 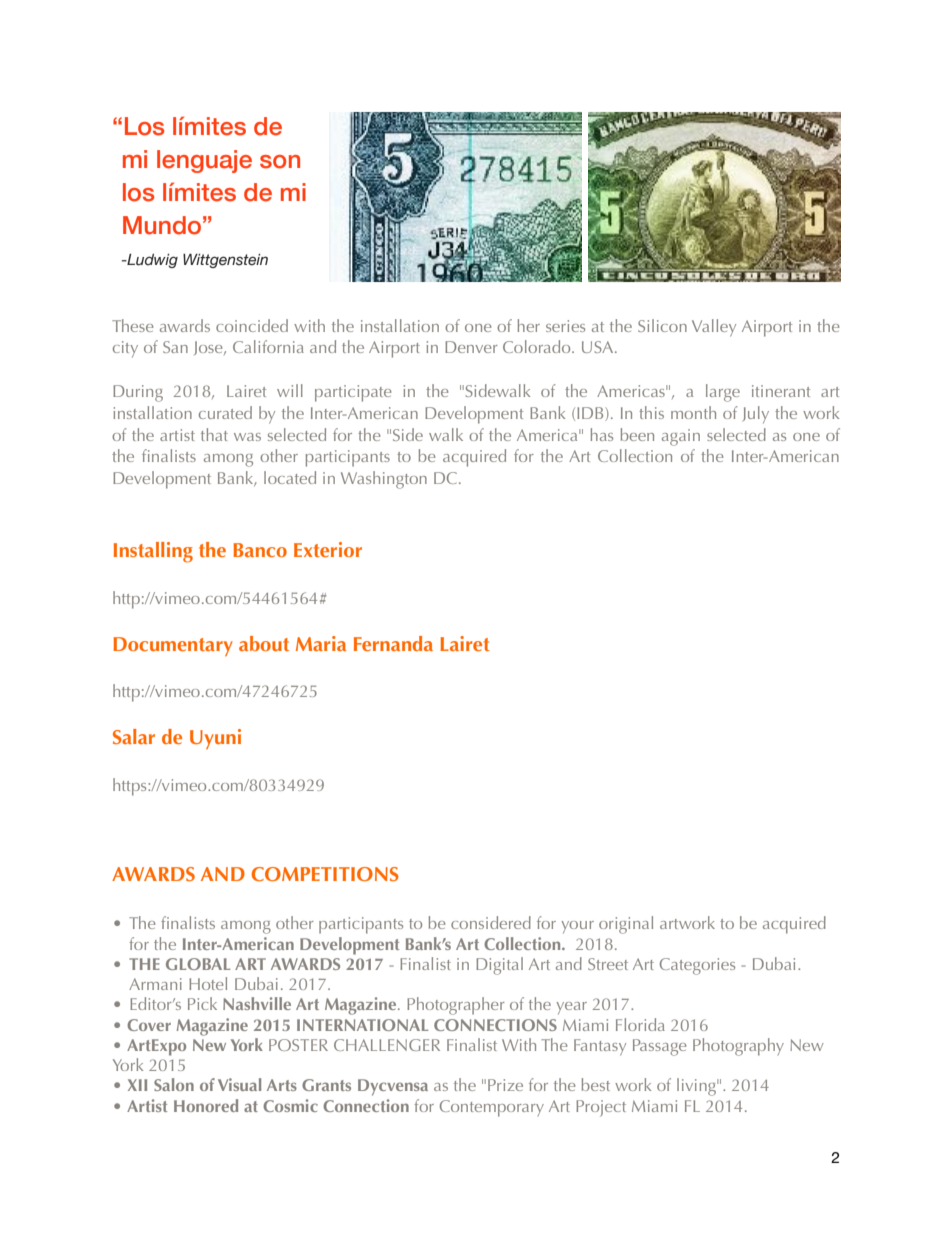 I want to click on son, so click(x=280, y=162).
